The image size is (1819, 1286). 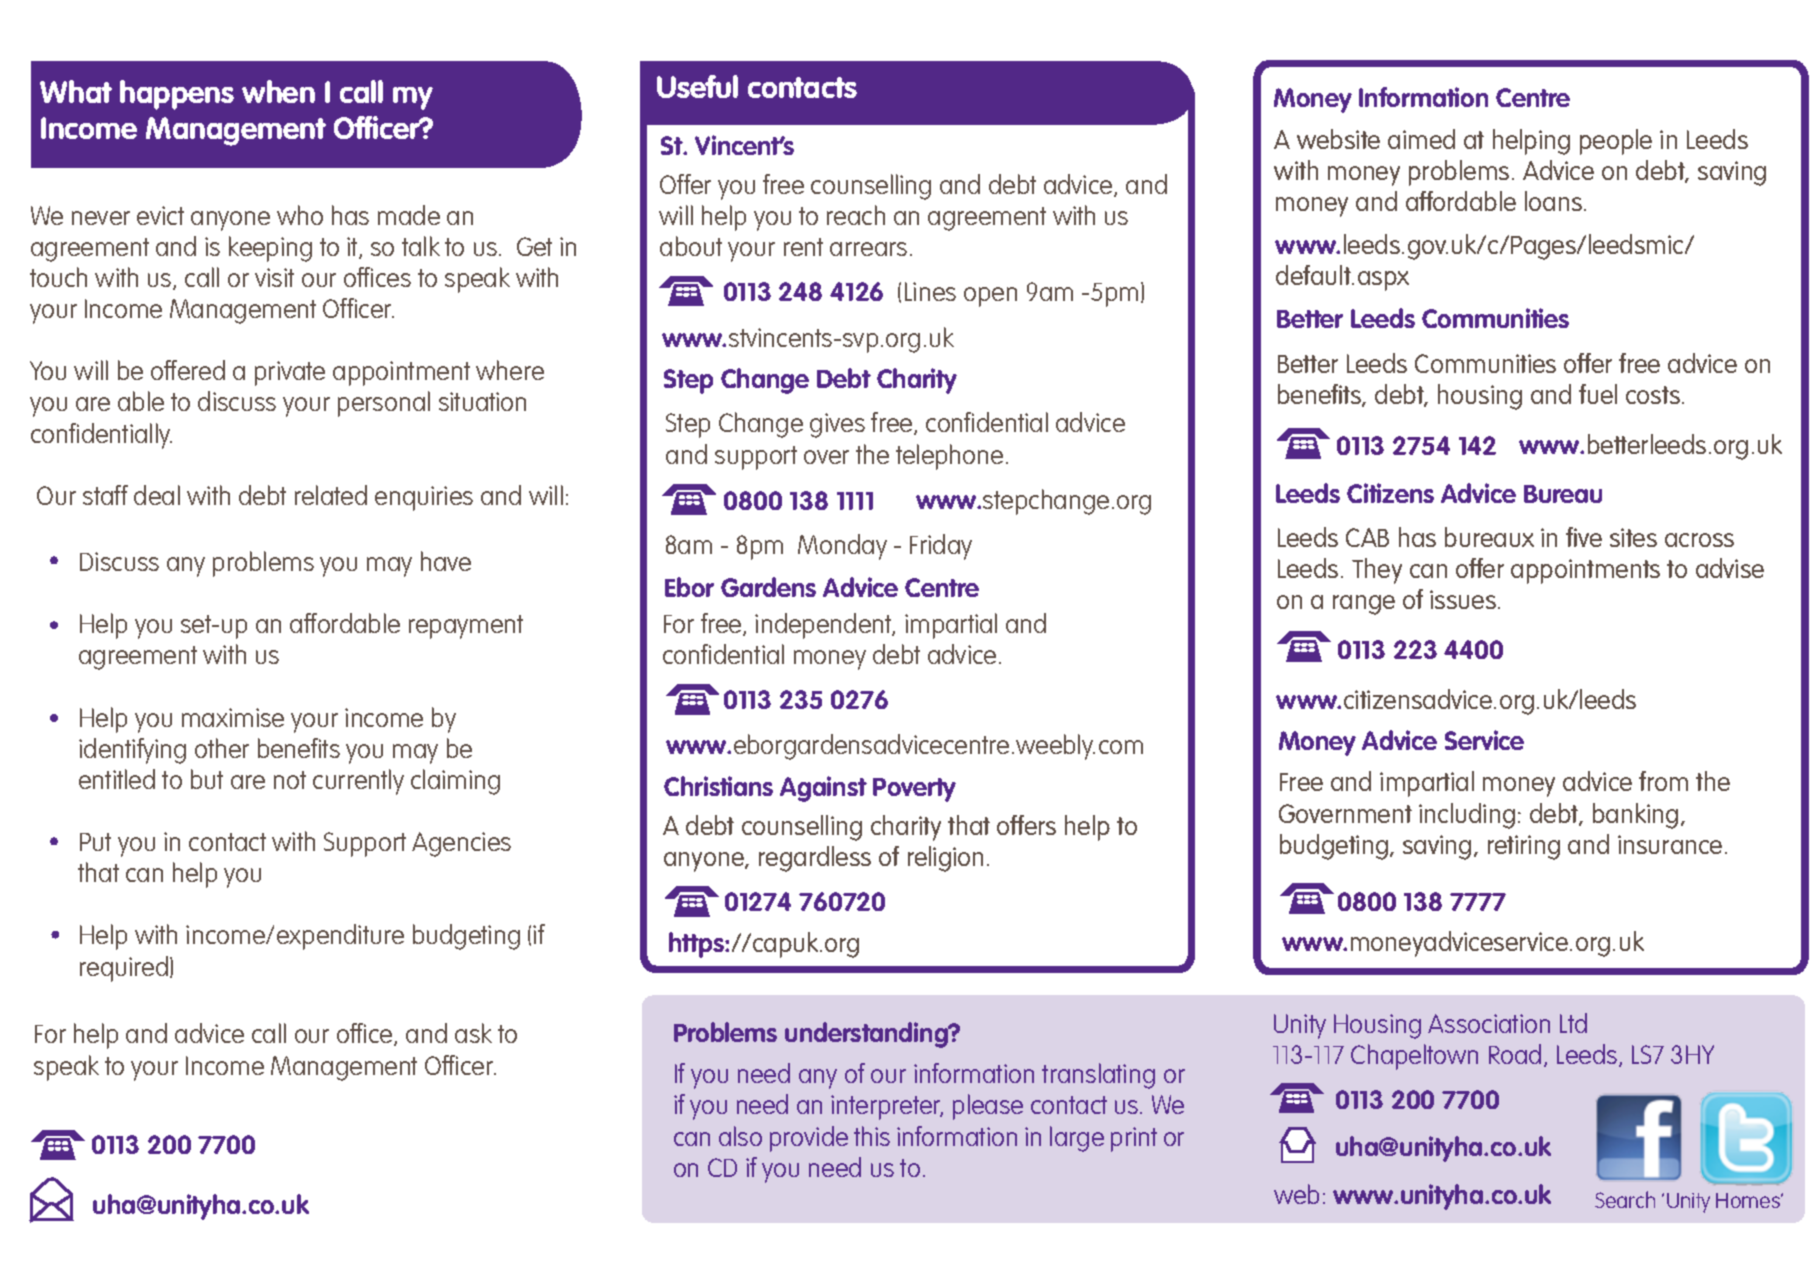 What do you see at coordinates (1616, 142) in the screenshot?
I see `people` at bounding box center [1616, 142].
